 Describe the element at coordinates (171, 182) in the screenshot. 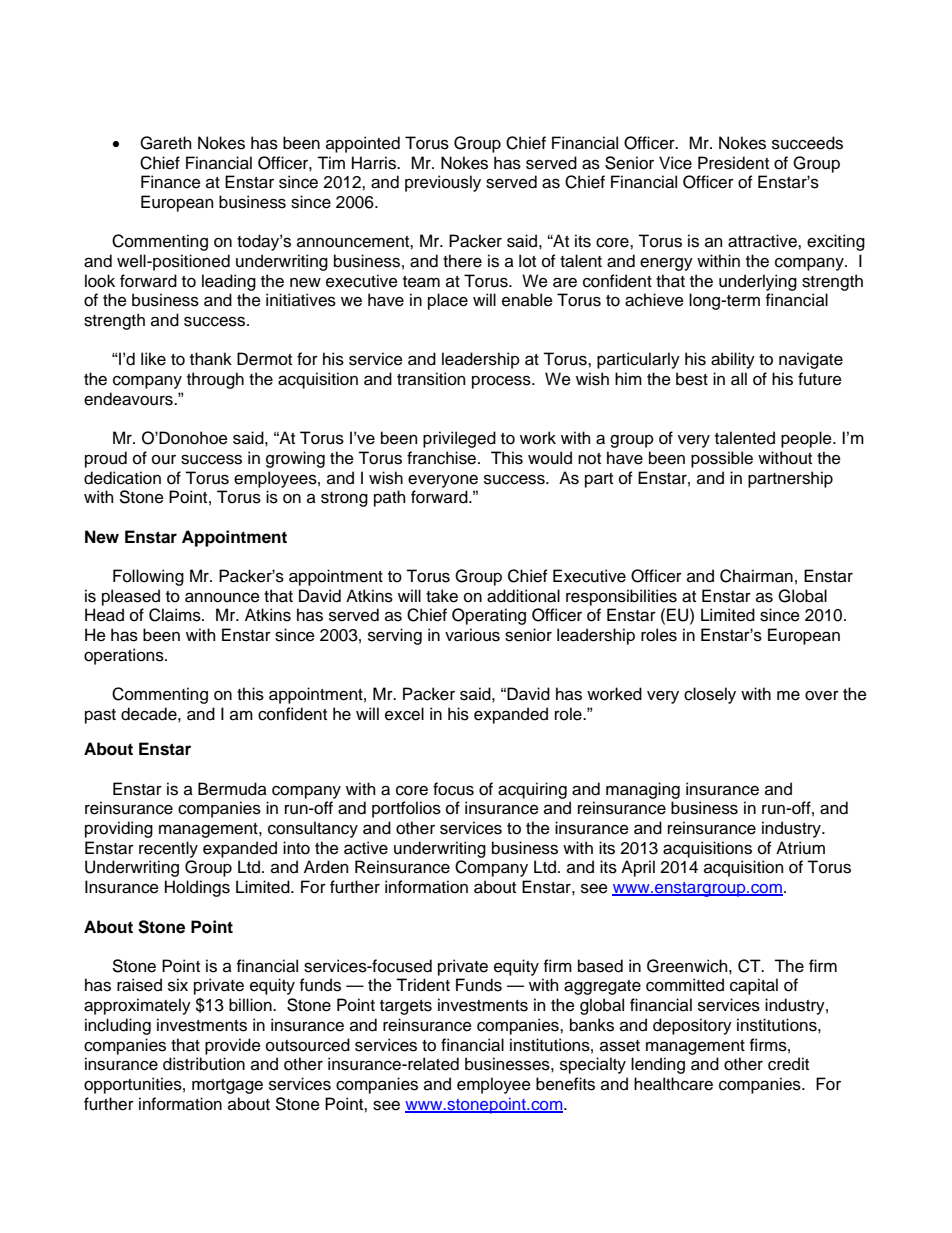

I see `Finance` at that location.
